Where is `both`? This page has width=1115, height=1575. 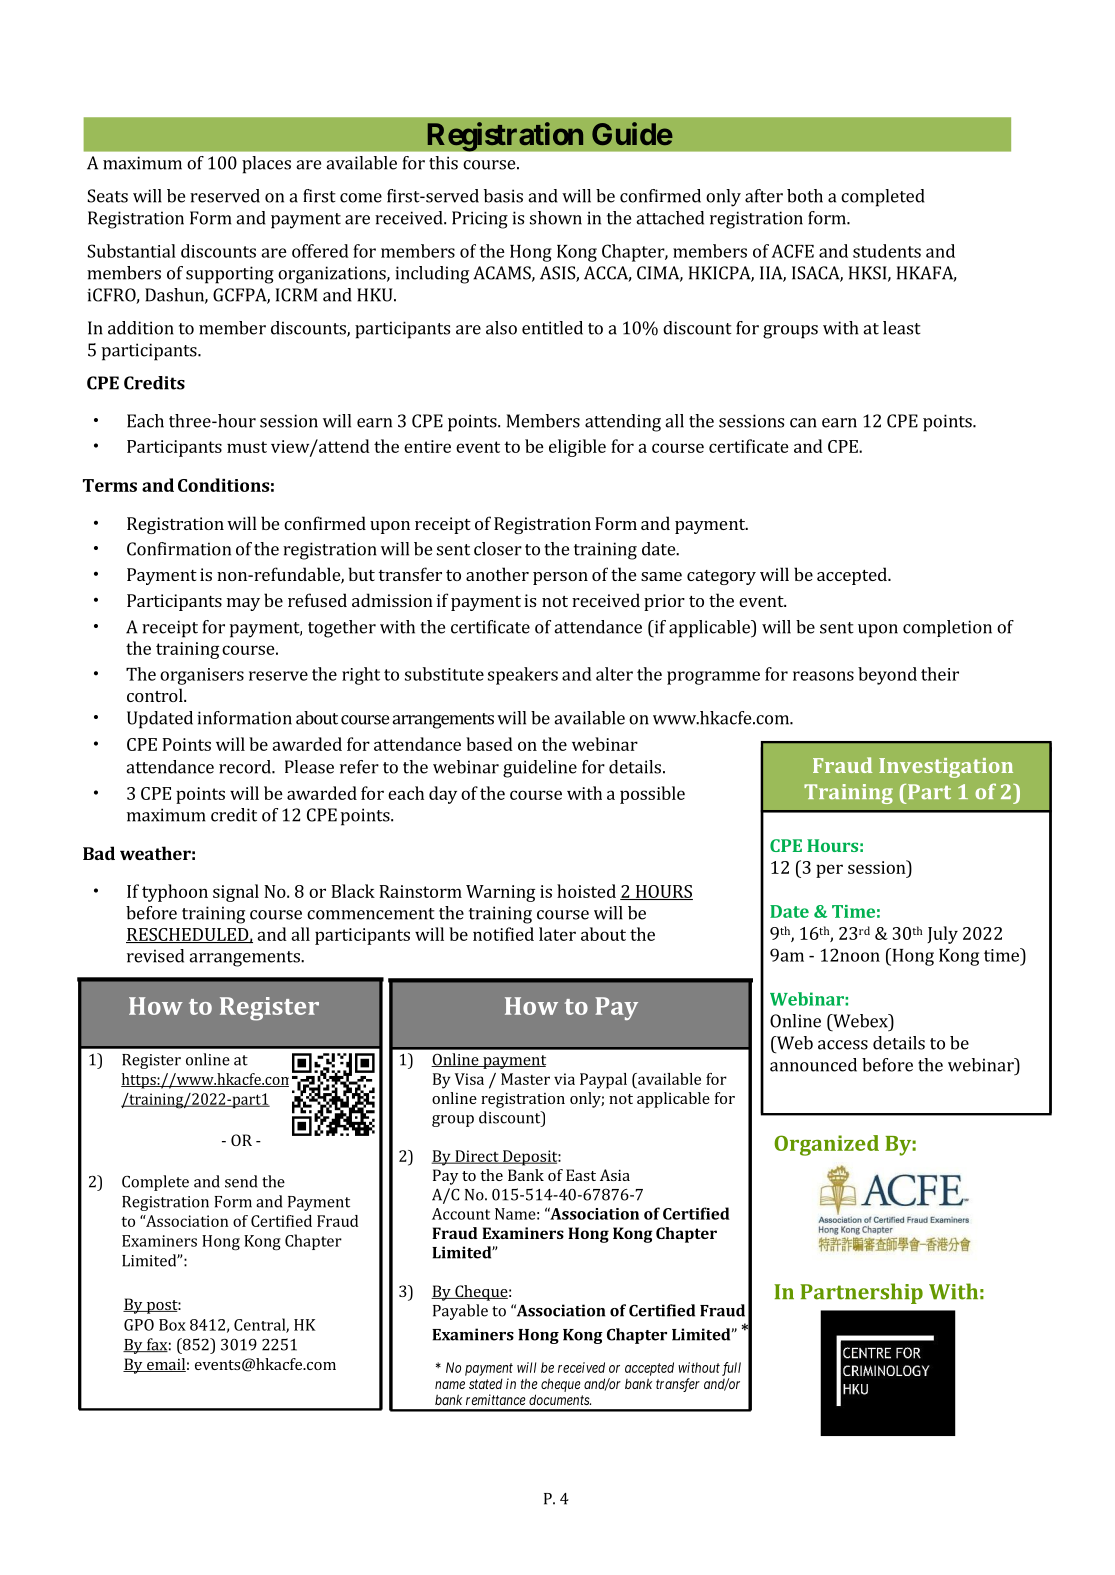
both is located at coordinates (805, 196).
